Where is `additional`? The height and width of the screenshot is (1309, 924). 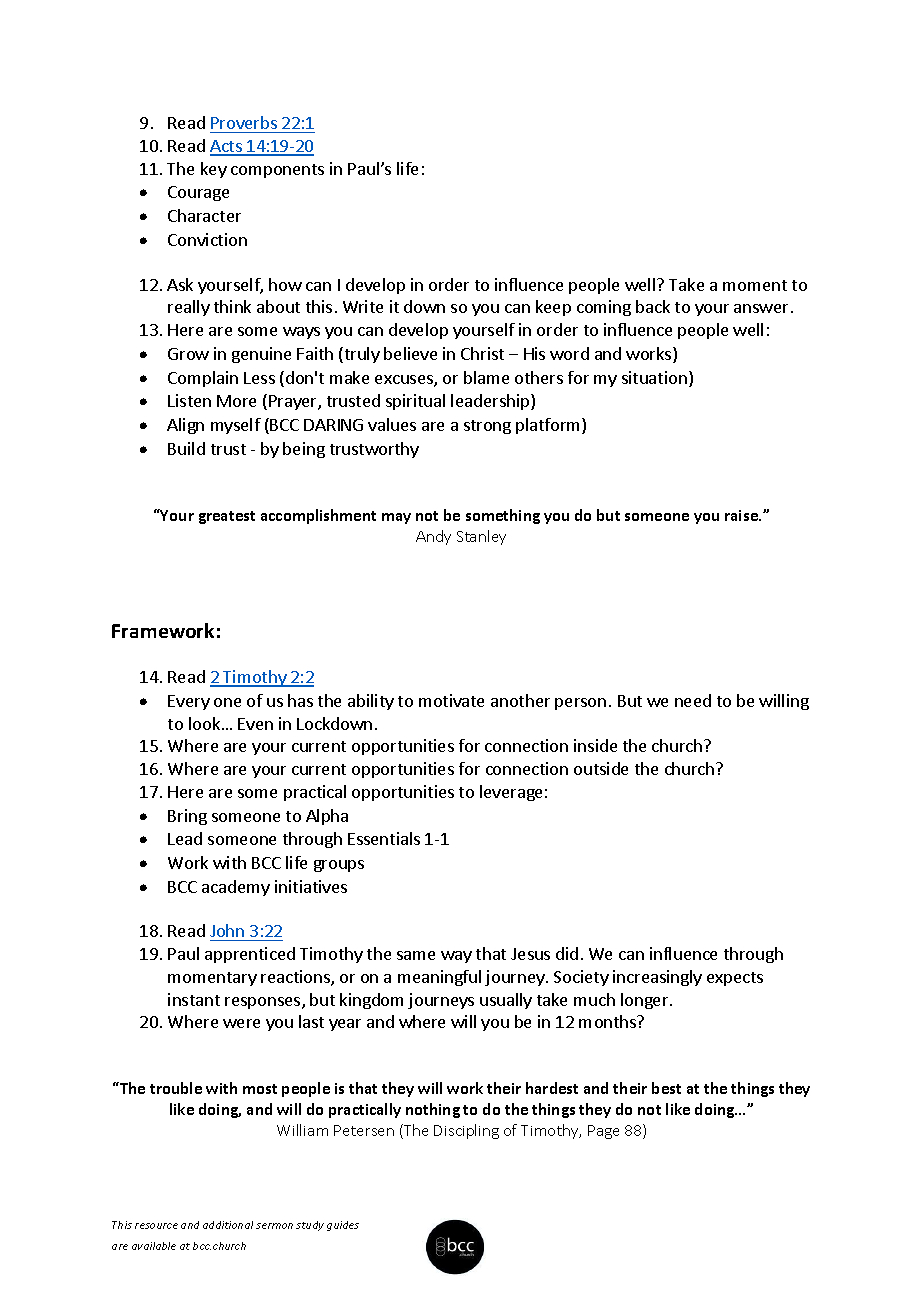
additional is located at coordinates (228, 1225).
